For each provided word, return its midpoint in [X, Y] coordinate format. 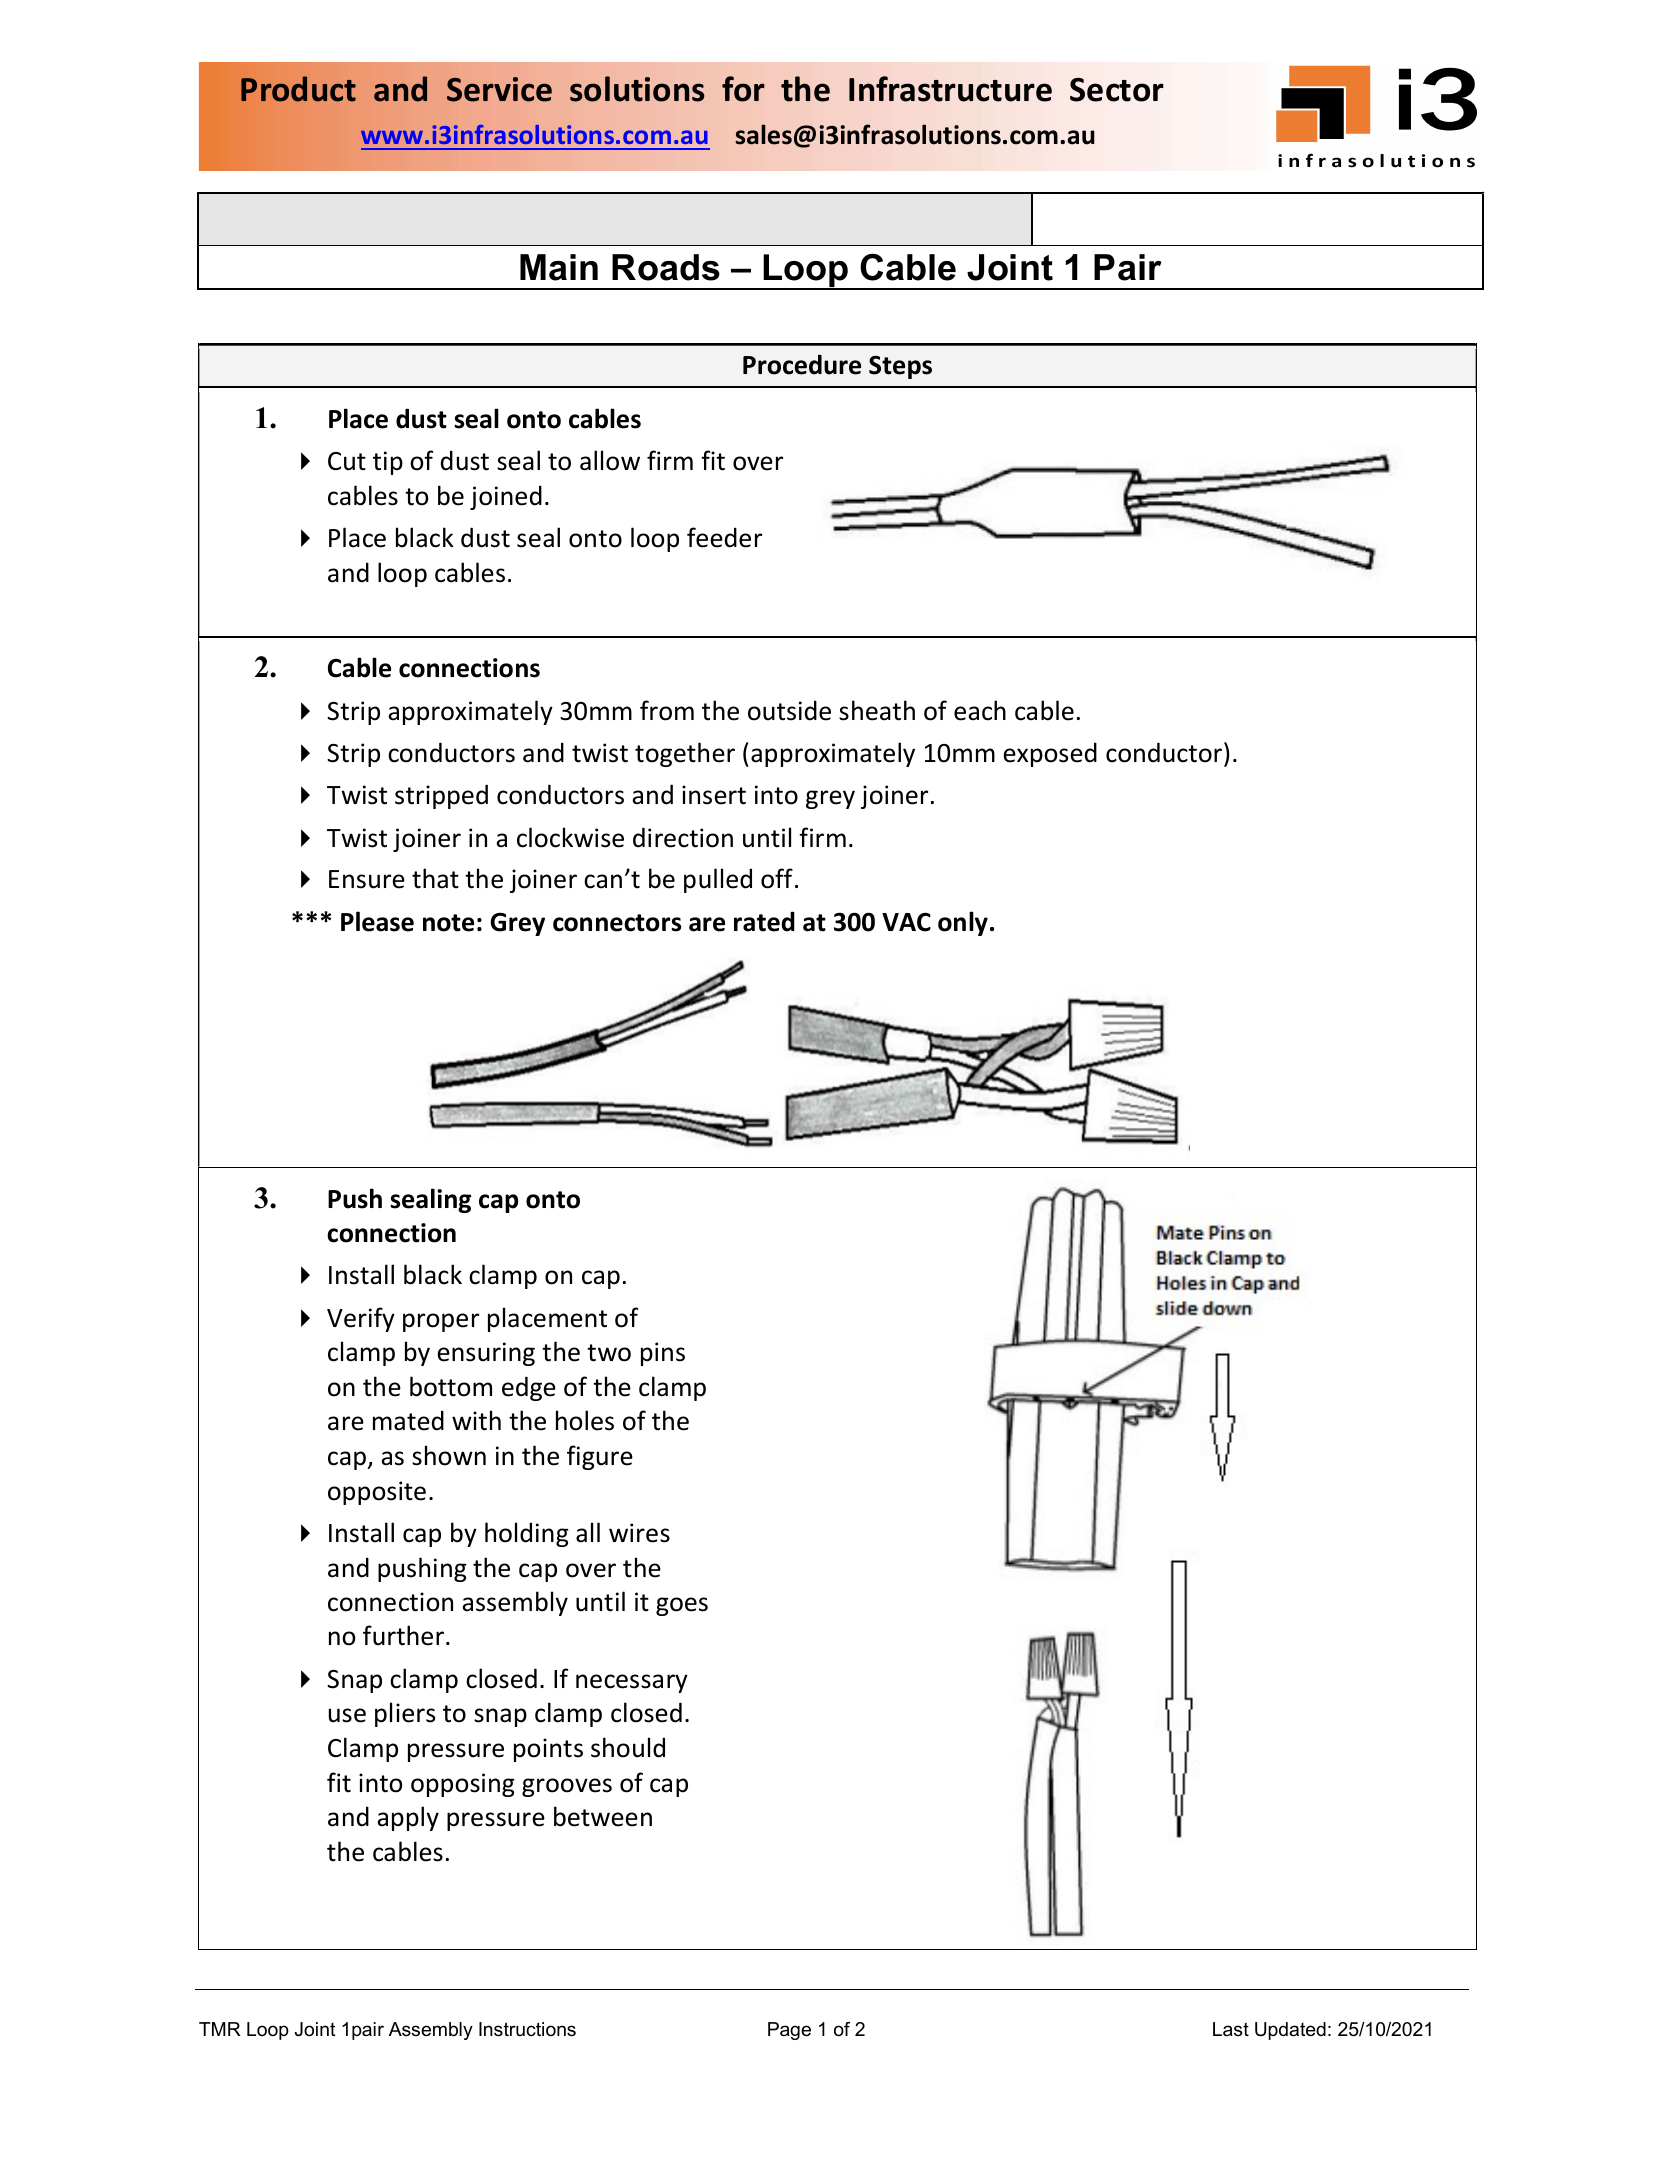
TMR [220, 2029]
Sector [1117, 90]
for [743, 89]
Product [298, 89]
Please [377, 921]
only [963, 923]
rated [764, 921]
